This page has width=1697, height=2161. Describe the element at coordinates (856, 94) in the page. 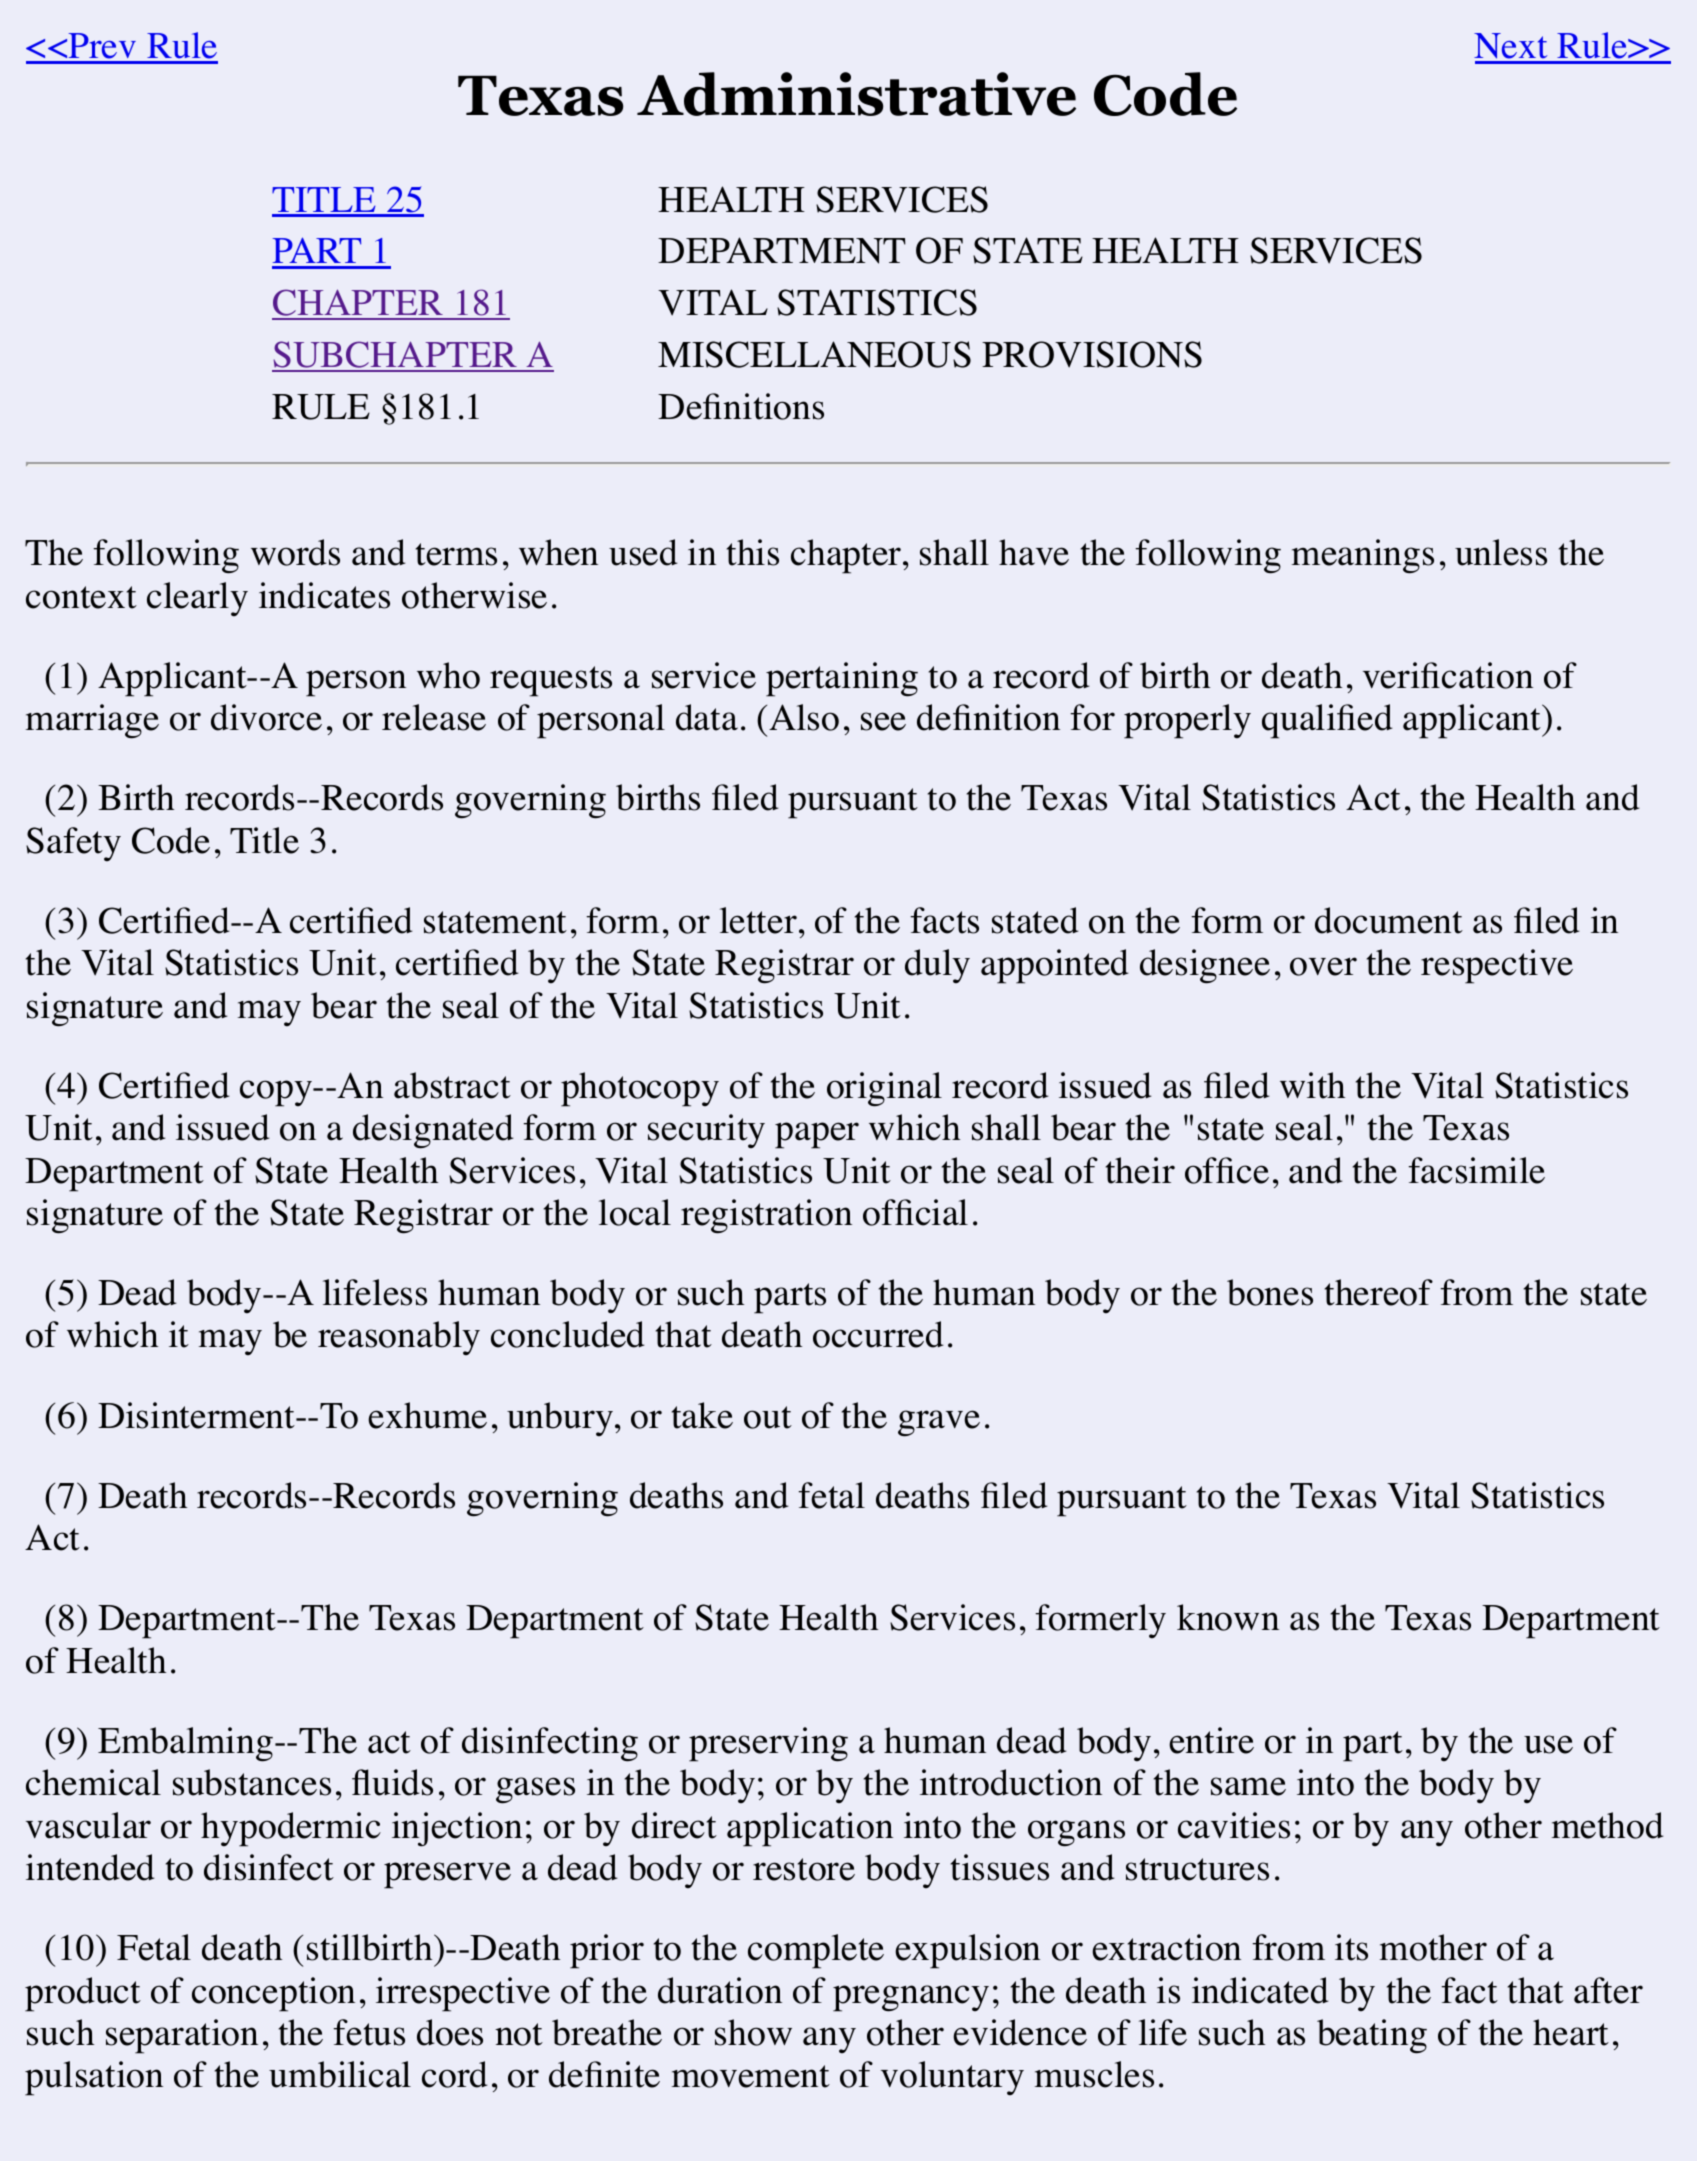

I see `Administrative` at that location.
